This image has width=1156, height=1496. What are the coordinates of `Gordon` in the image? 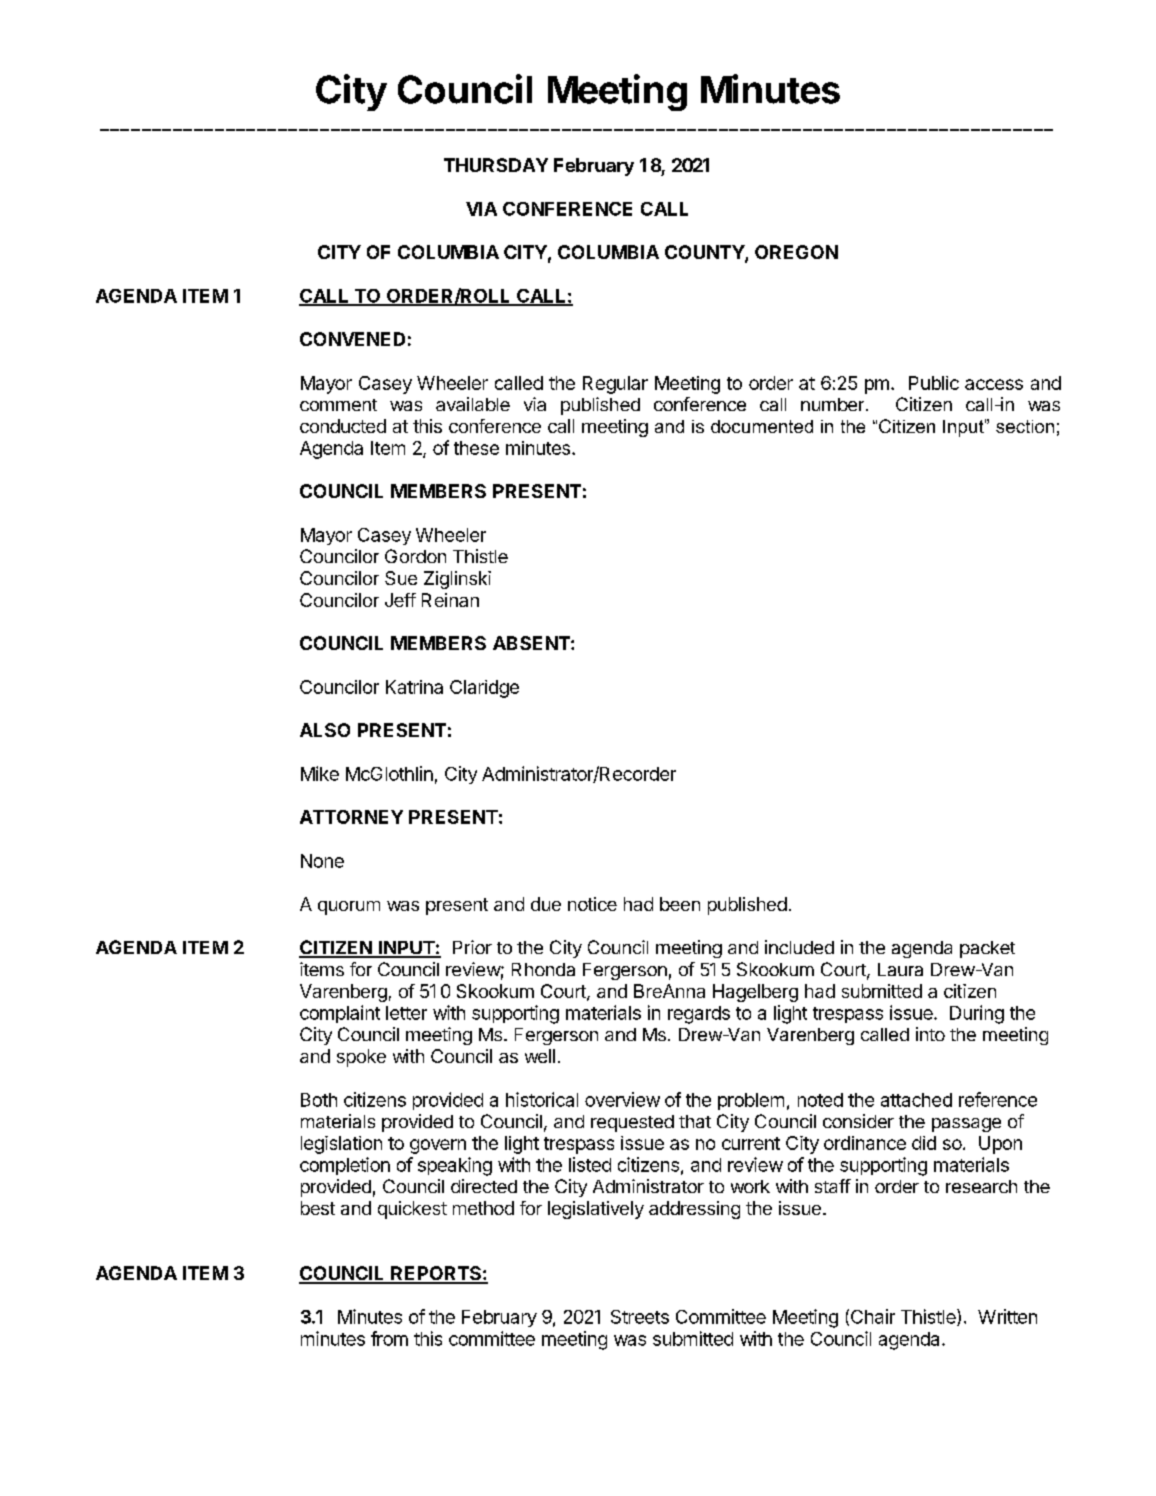 It's located at (415, 556).
